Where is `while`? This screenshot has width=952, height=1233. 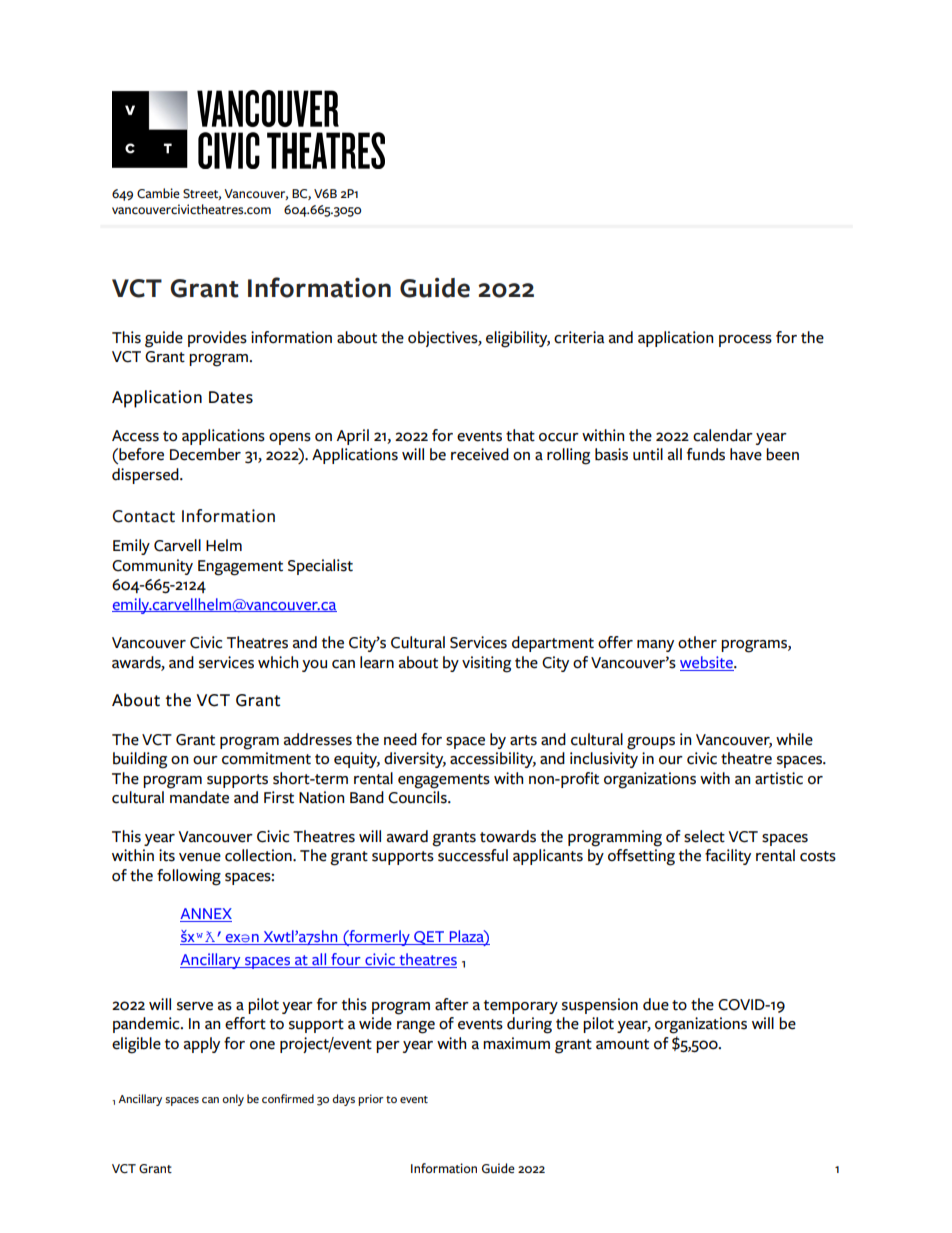
while is located at coordinates (794, 739).
